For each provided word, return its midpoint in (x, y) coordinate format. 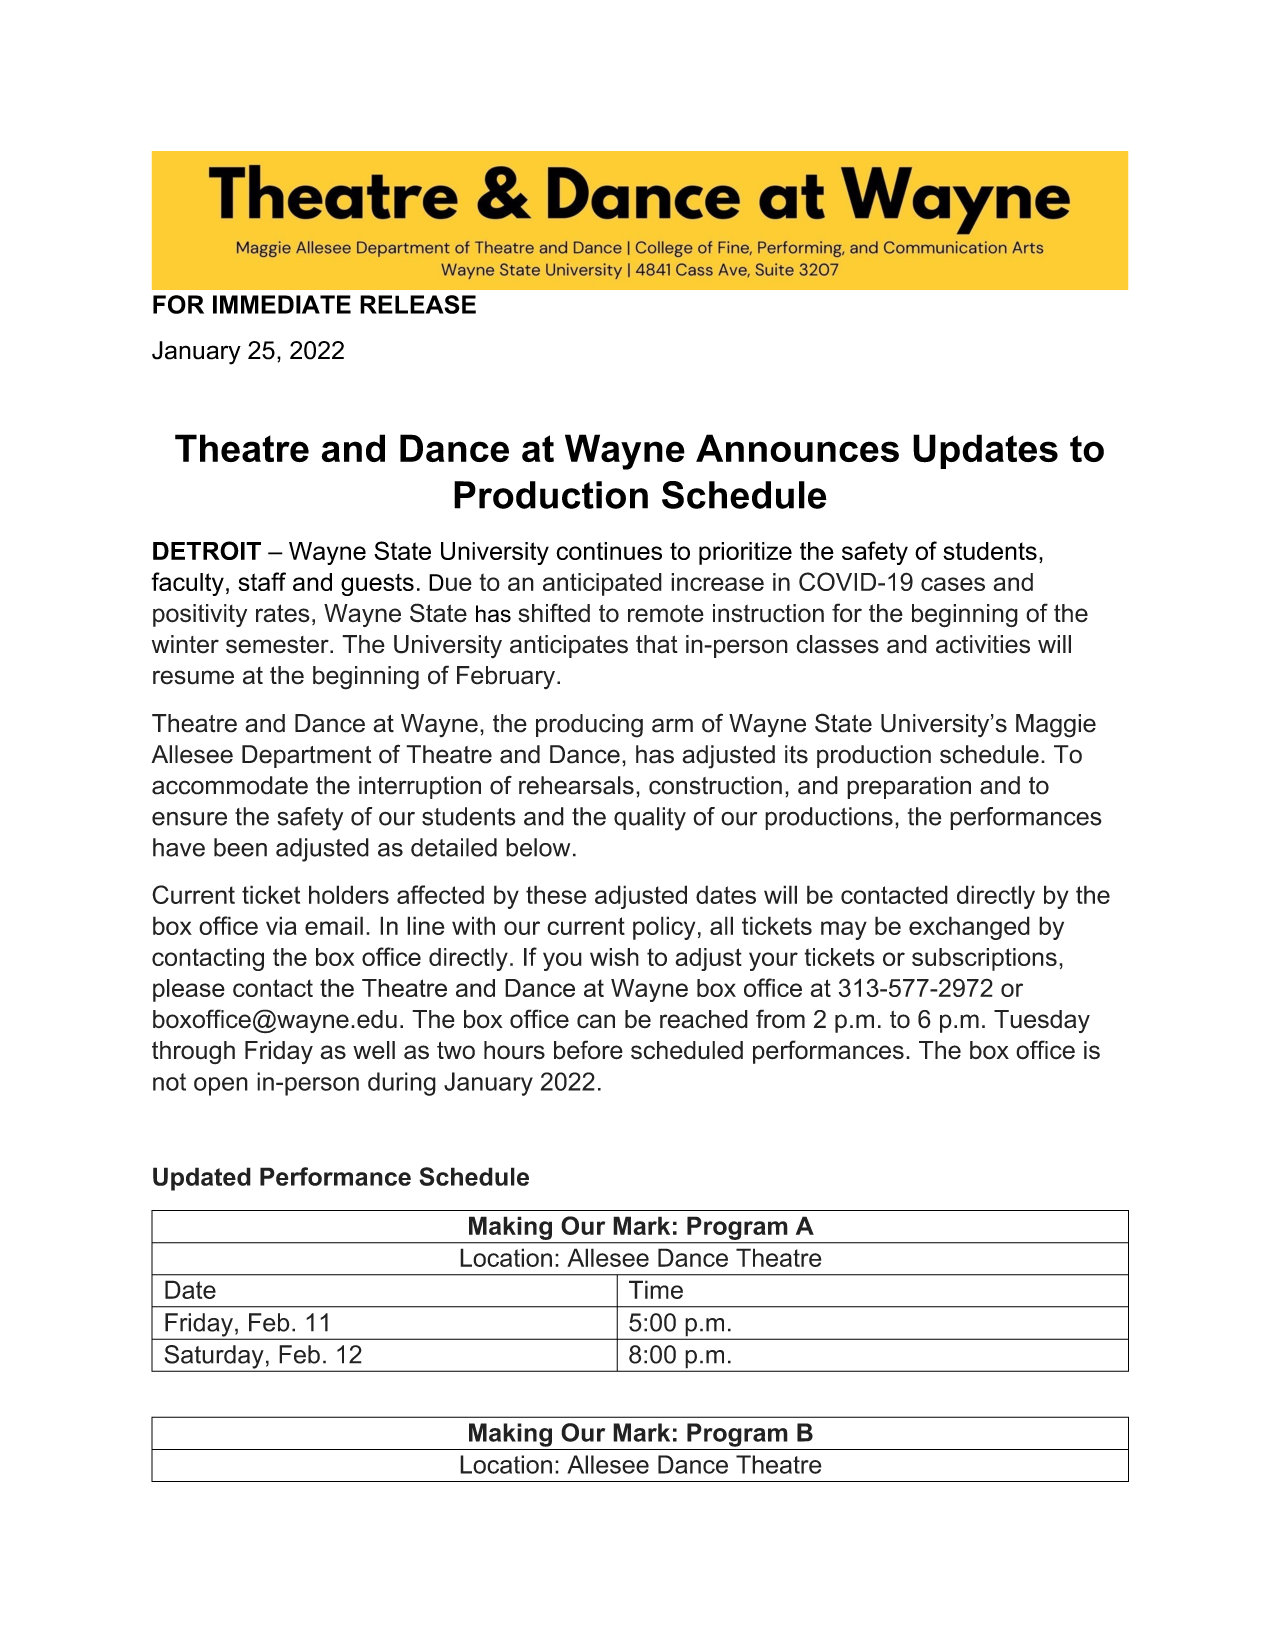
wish (614, 957)
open (221, 1086)
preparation (909, 787)
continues (609, 551)
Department (307, 756)
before (588, 1050)
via (281, 925)
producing (589, 726)
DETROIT (207, 550)
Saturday (214, 1358)
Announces (797, 448)
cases (953, 584)
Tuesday (1042, 1021)
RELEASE (418, 304)
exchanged (969, 928)
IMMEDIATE (282, 304)
